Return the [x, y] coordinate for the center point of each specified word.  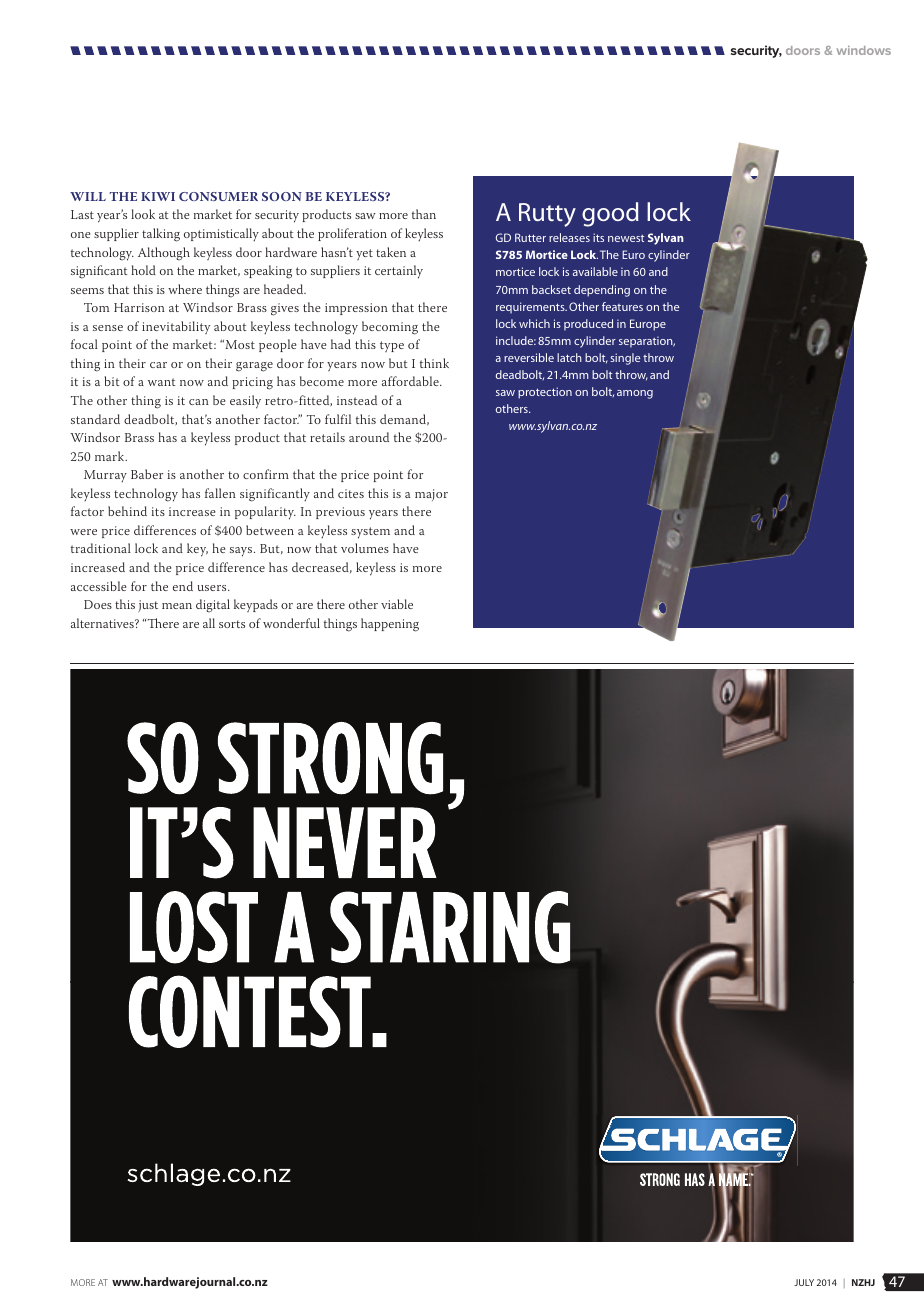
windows [864, 50]
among [635, 394]
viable [397, 604]
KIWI [158, 196]
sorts [232, 624]
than [424, 214]
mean [177, 606]
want [162, 382]
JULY [804, 1282]
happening [390, 625]
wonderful [291, 623]
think [434, 363]
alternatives [103, 623]
